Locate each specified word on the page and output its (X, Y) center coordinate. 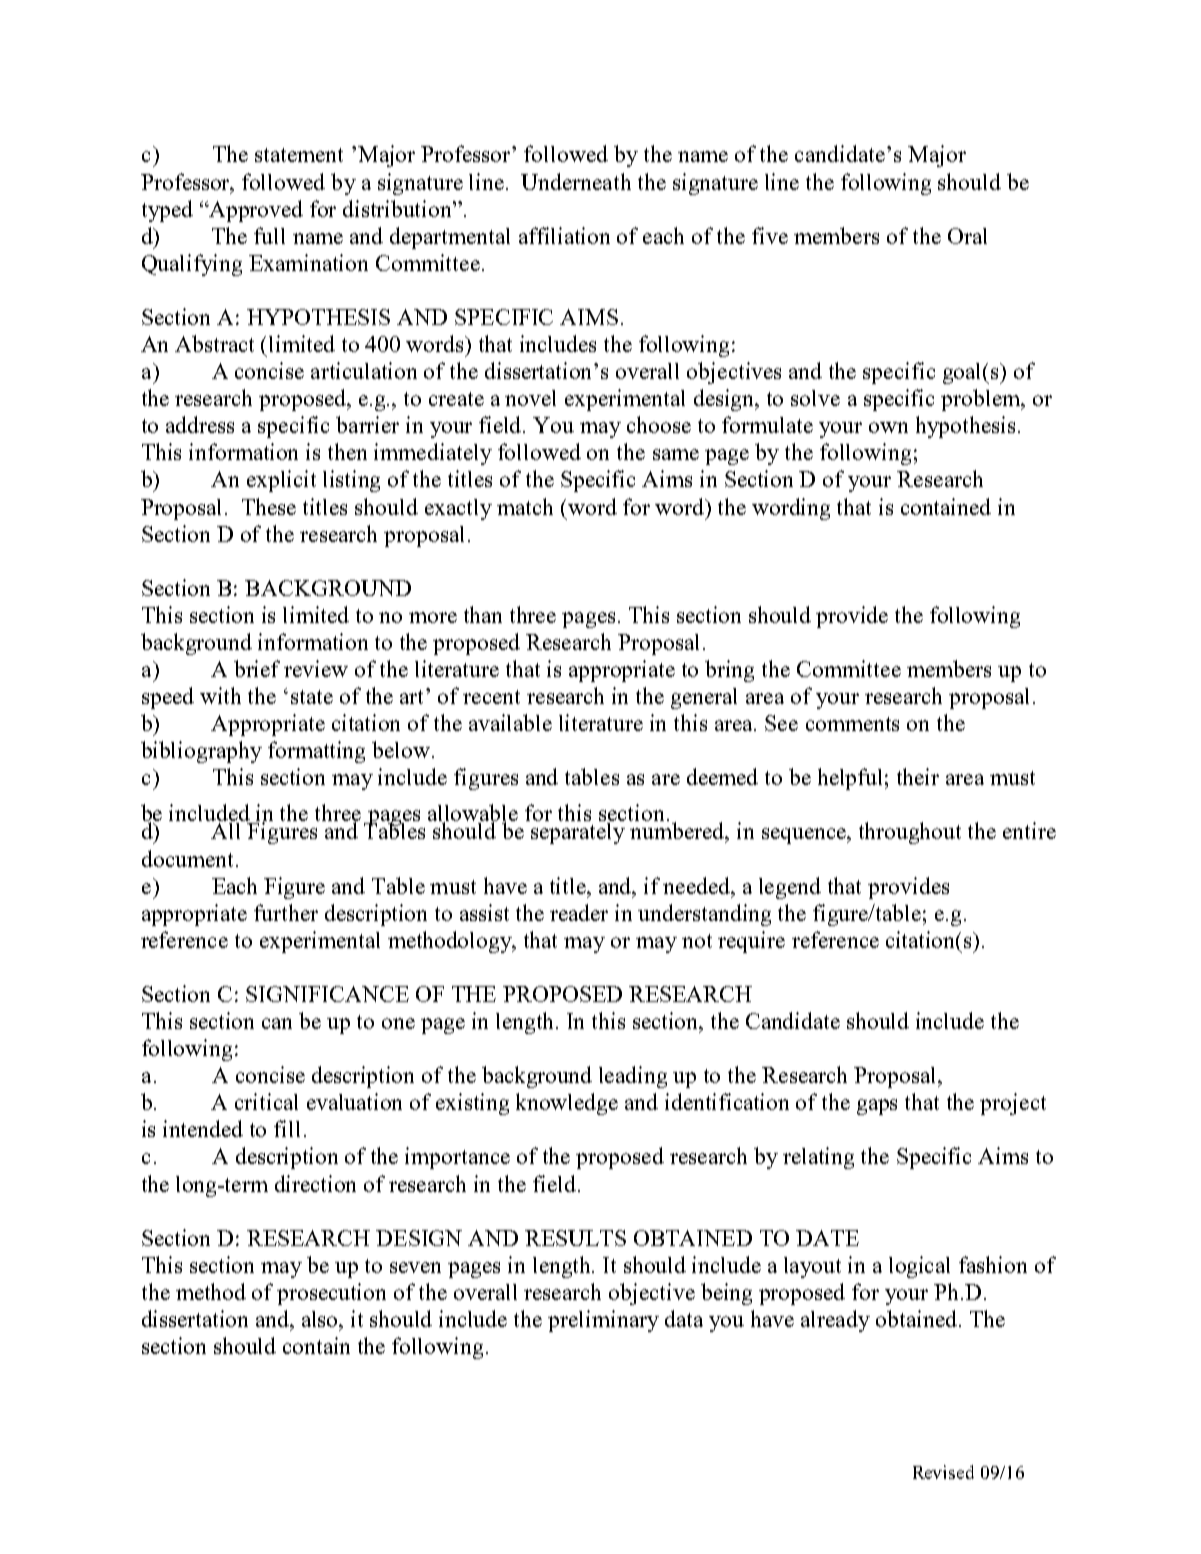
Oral (967, 236)
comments (852, 724)
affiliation (564, 235)
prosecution (331, 1294)
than (483, 614)
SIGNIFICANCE (327, 994)
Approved (255, 211)
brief (257, 668)
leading (633, 1077)
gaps (877, 1107)
